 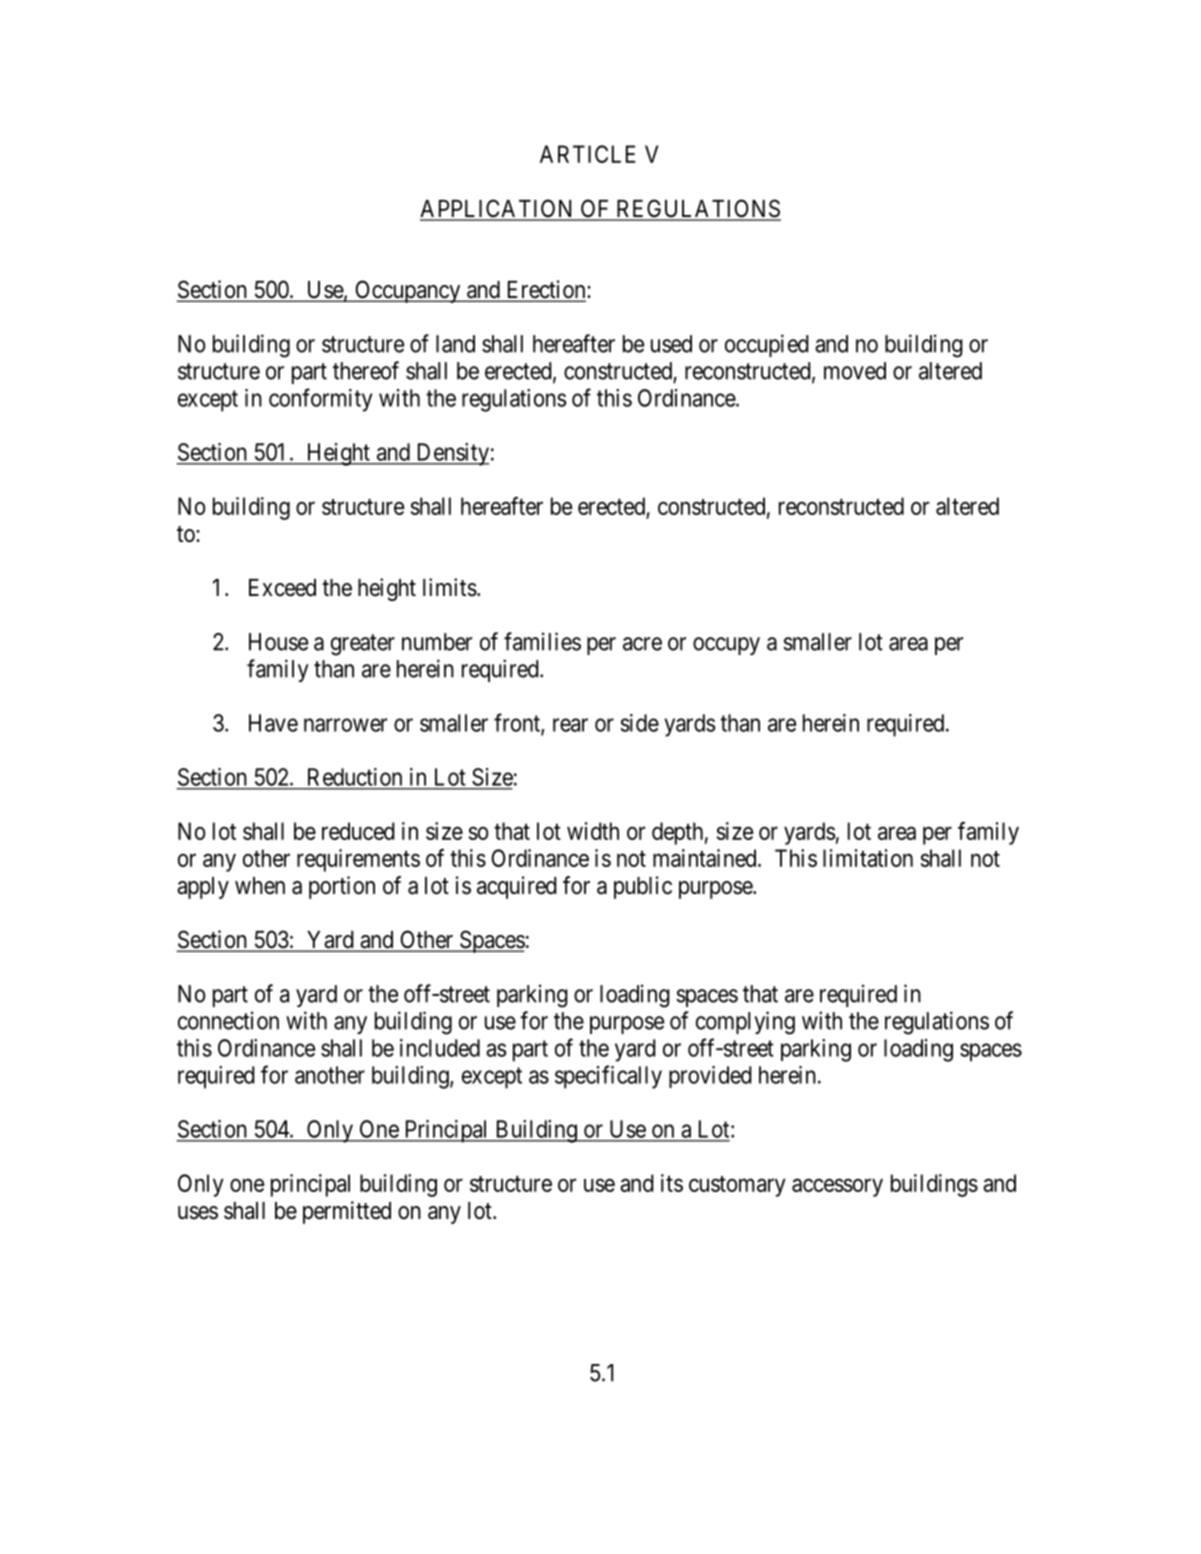 I want to click on Occupancy, so click(x=408, y=291).
